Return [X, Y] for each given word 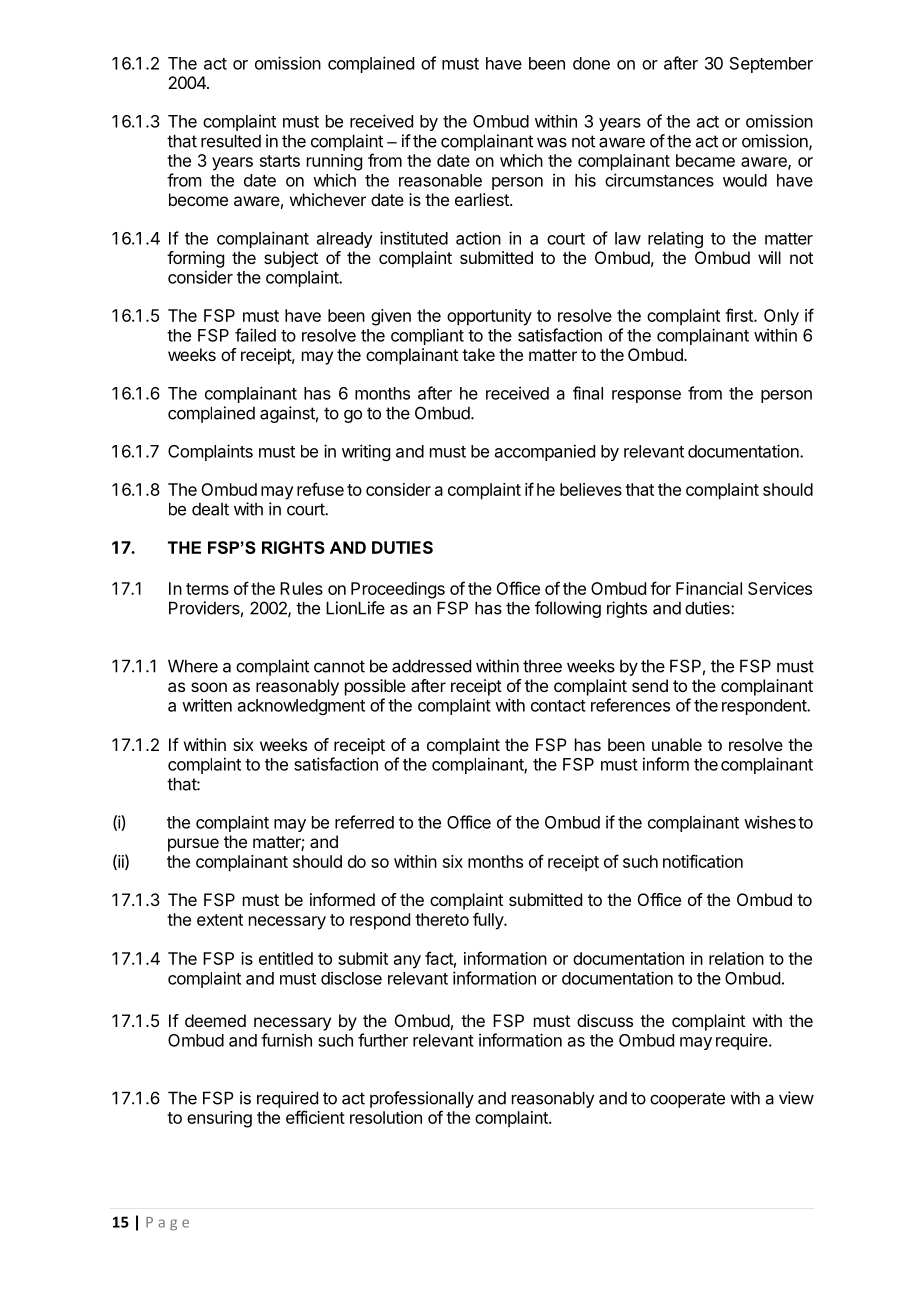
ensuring [219, 1119]
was [552, 142]
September [771, 65]
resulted [231, 141]
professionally [422, 1099]
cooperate [687, 1100]
